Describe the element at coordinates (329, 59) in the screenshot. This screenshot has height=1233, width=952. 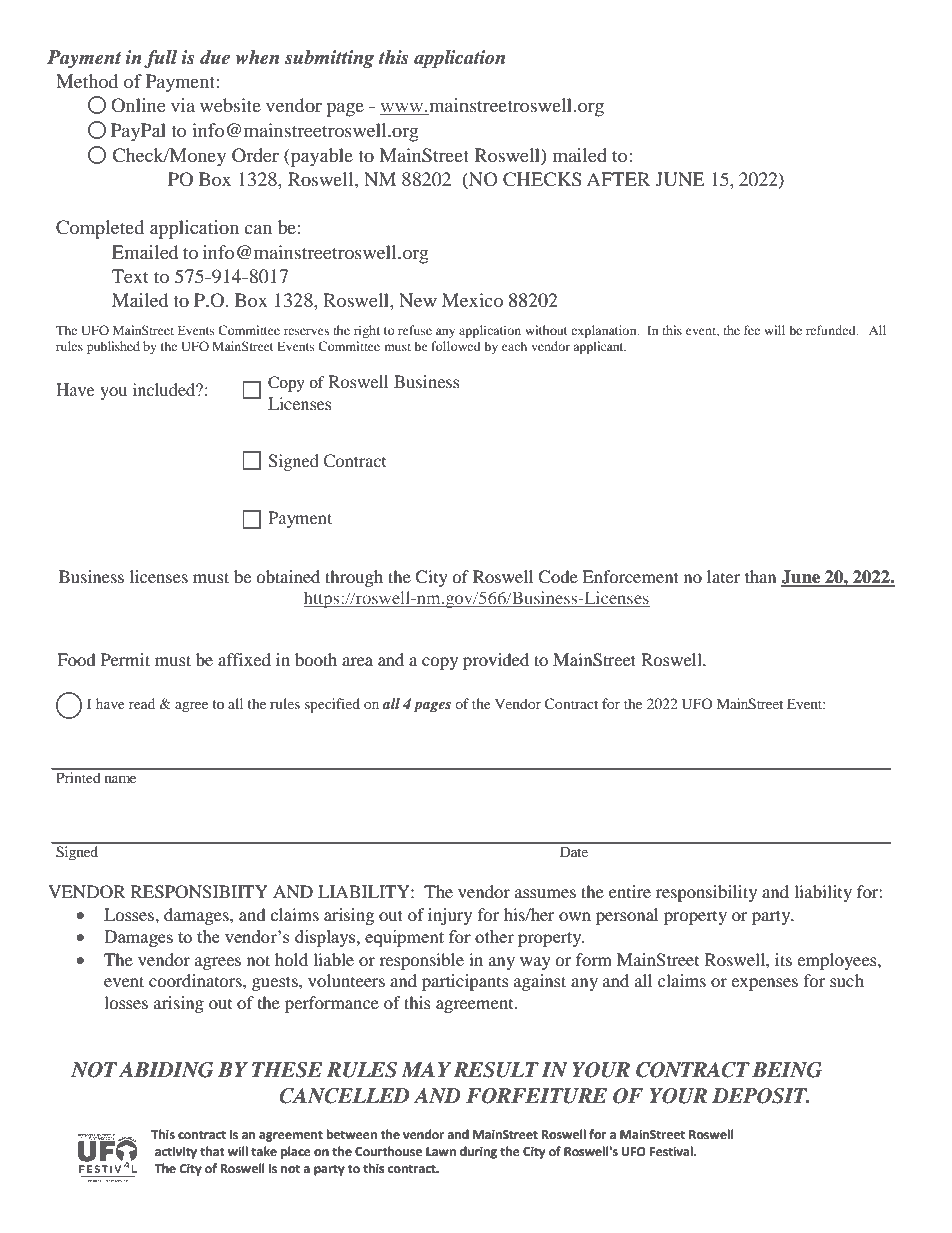
I see `submitting` at that location.
